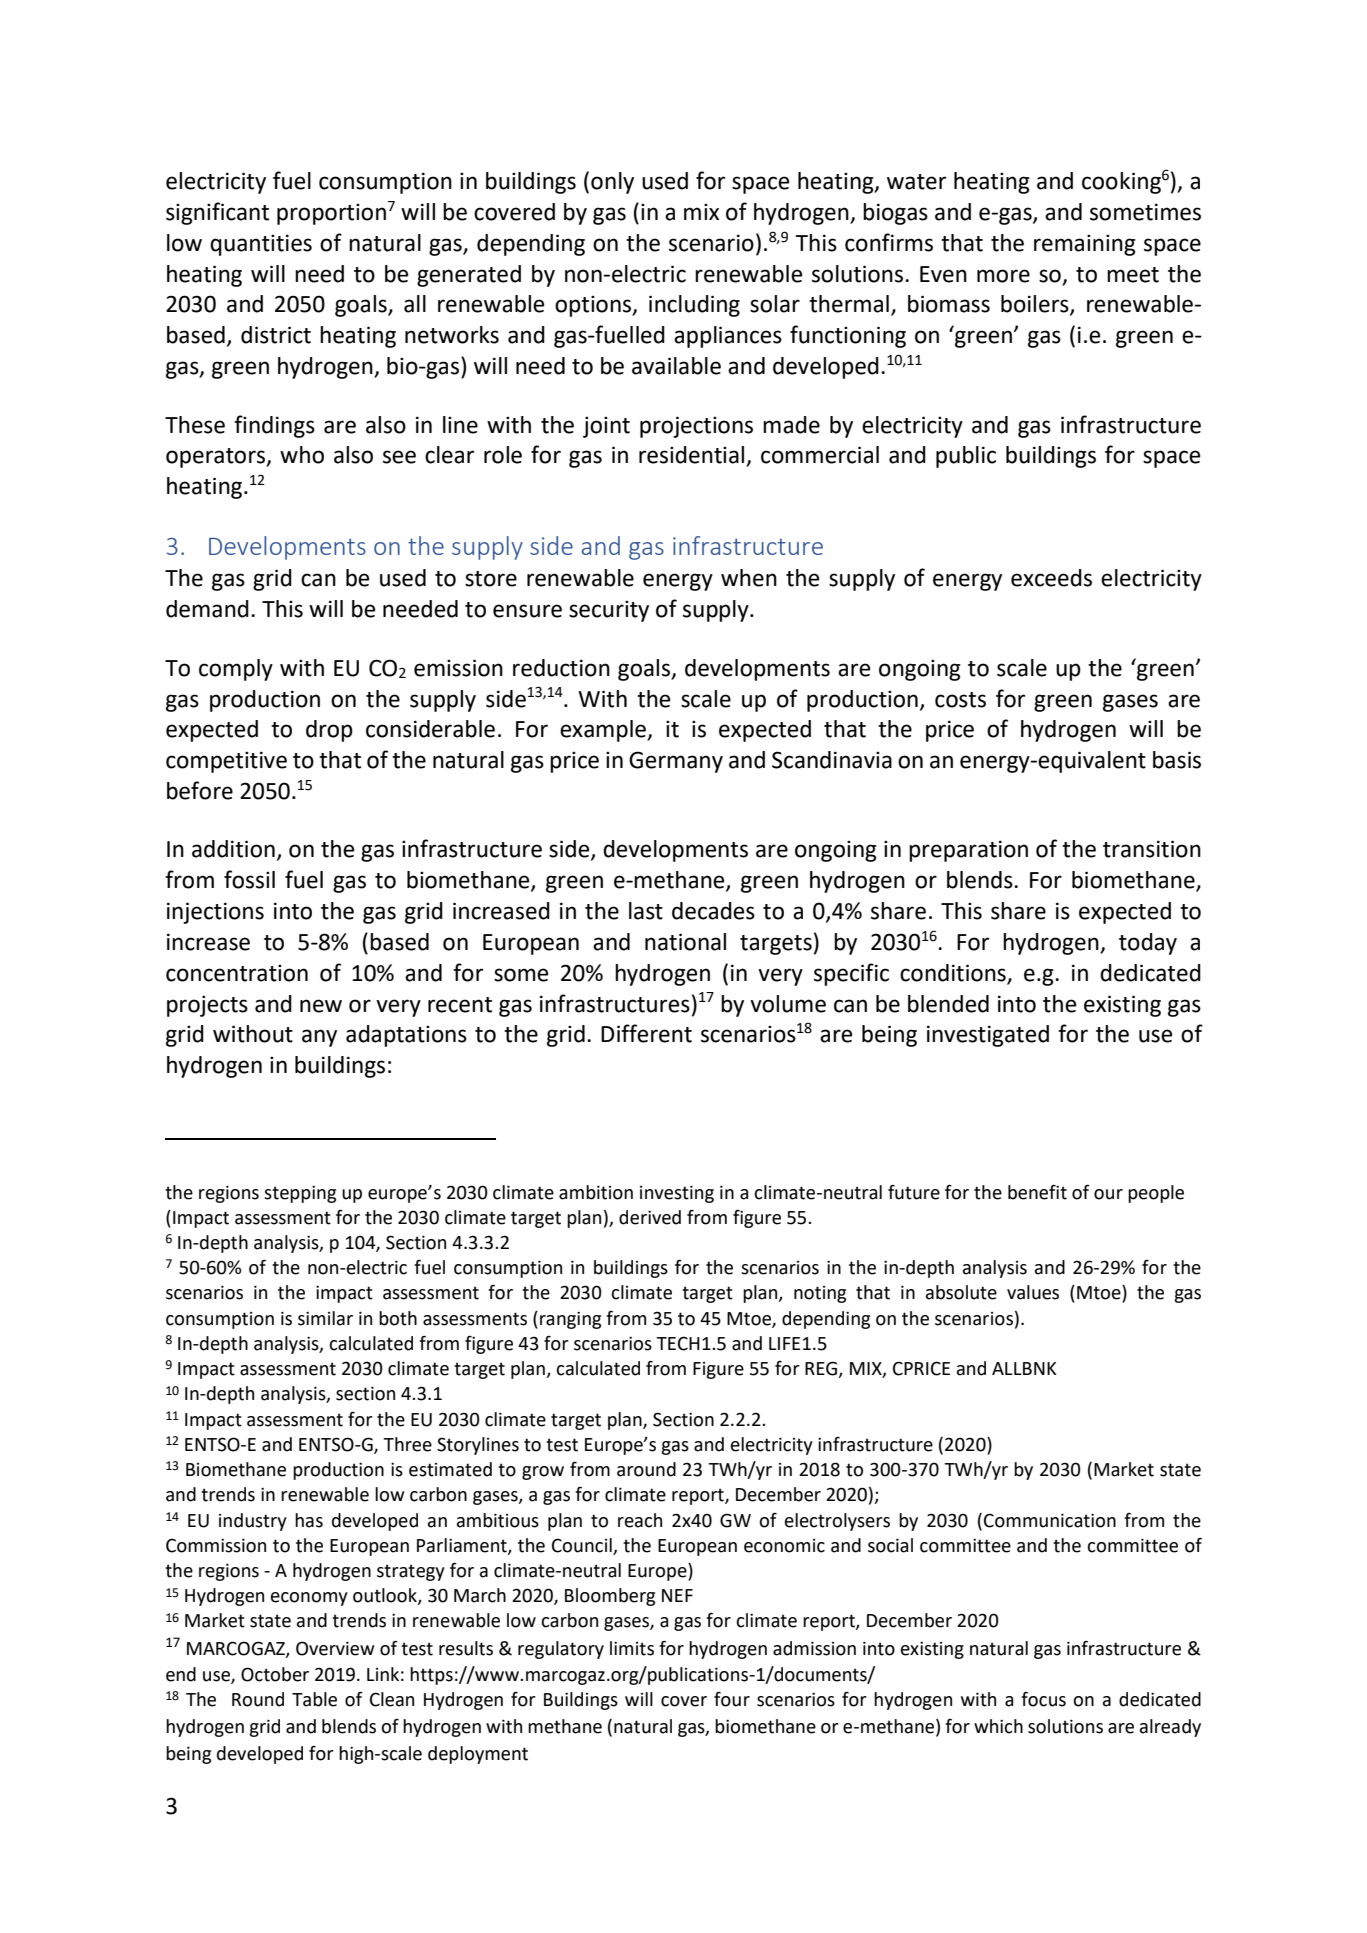  I want to click on only, so click(612, 183).
